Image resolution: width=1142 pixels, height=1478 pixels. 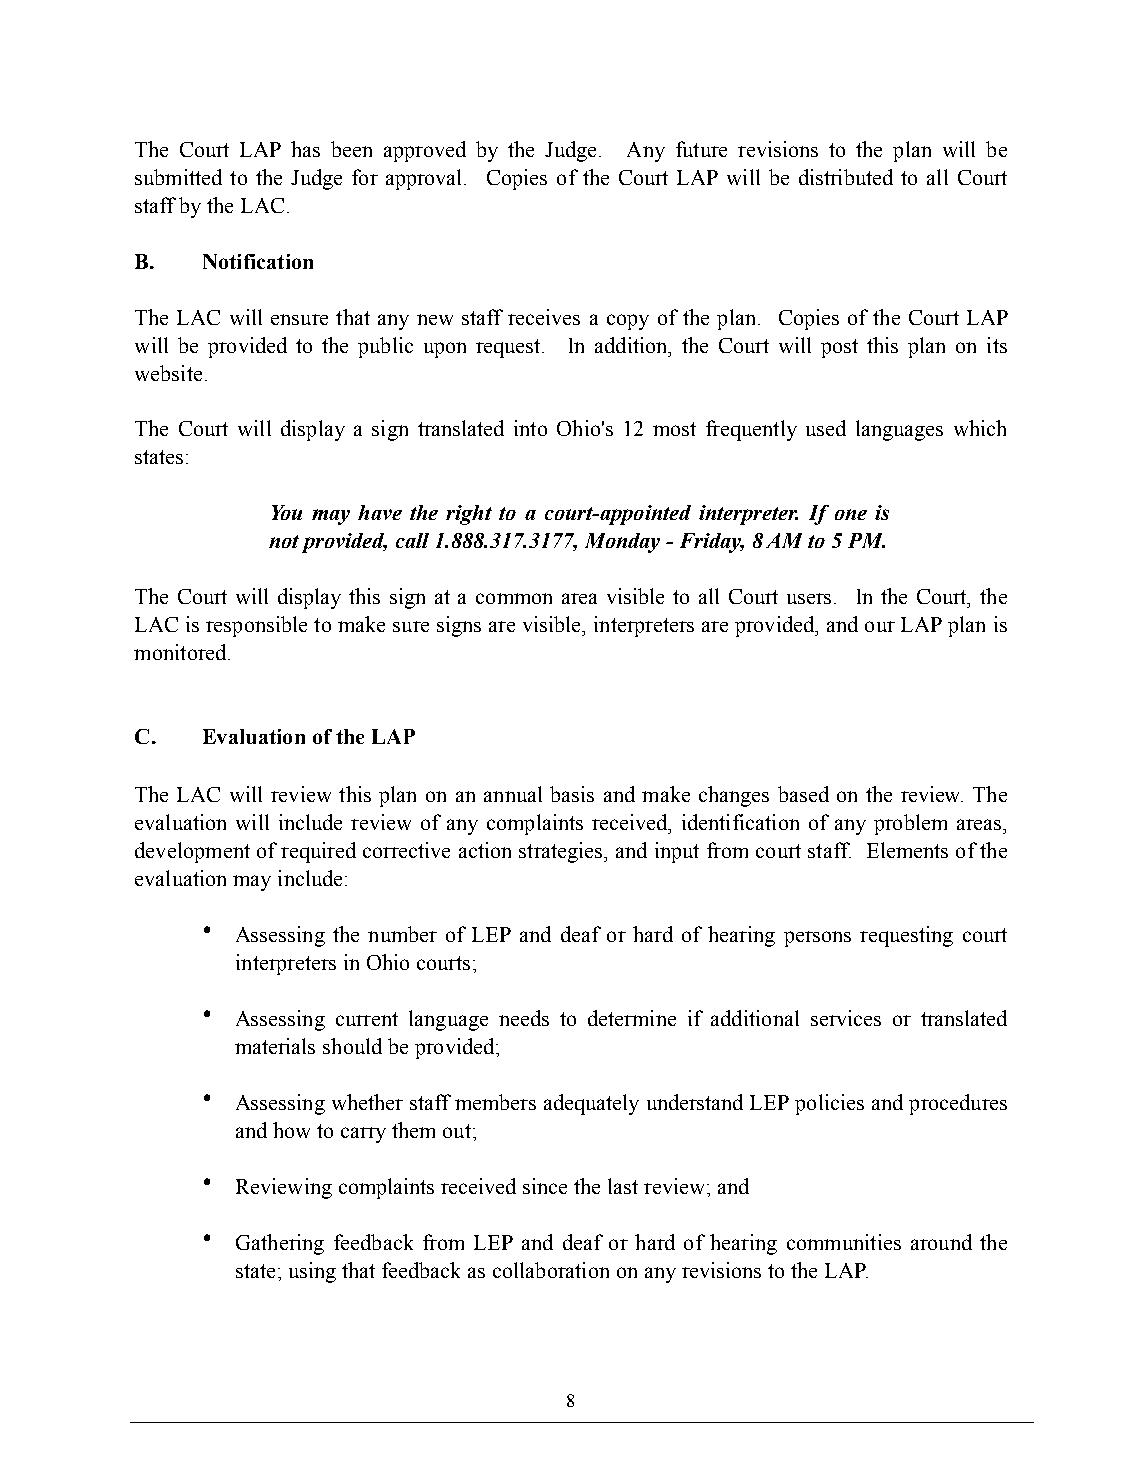 I want to click on Gathering, so click(x=280, y=1244).
